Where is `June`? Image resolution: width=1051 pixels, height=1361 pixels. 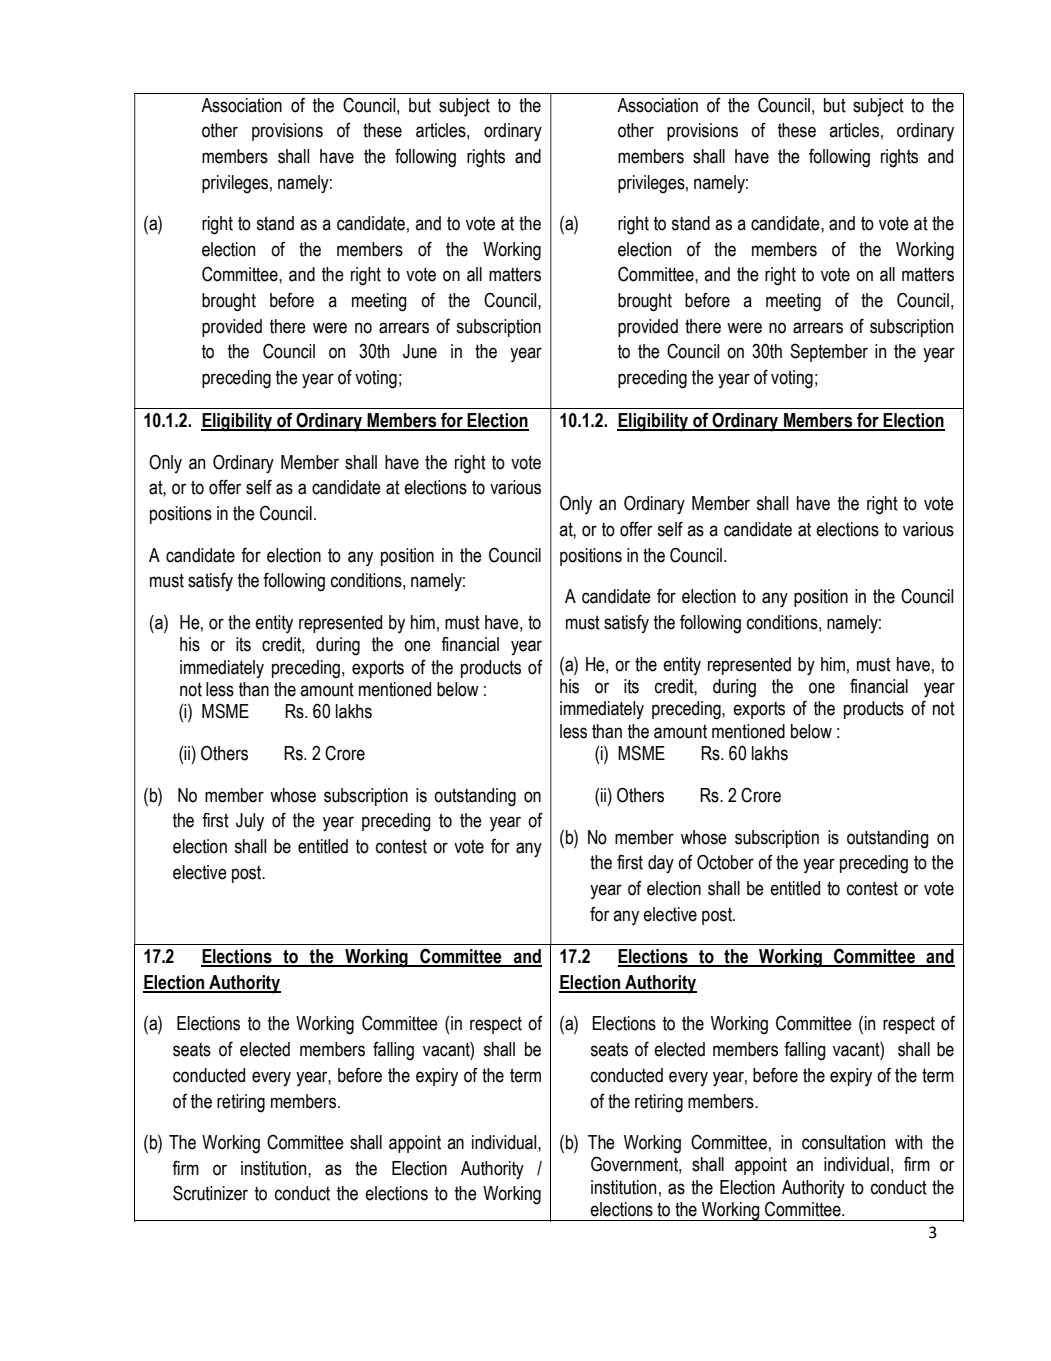
June is located at coordinates (420, 351).
